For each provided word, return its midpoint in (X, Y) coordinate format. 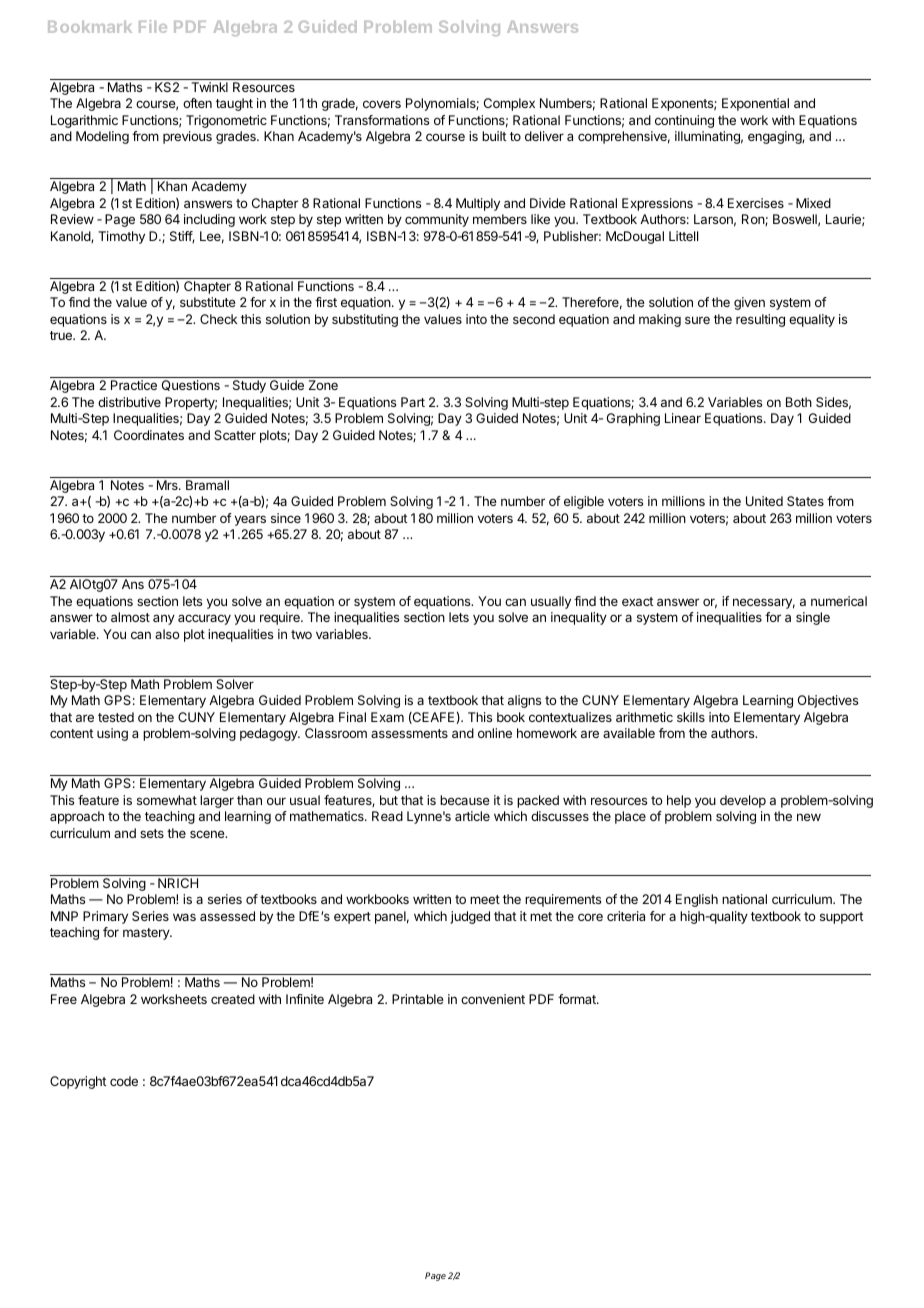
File (153, 26)
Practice (134, 385)
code (124, 1081)
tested (116, 717)
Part (413, 402)
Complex (509, 104)
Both (799, 402)
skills (691, 717)
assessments (409, 733)
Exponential (755, 104)
